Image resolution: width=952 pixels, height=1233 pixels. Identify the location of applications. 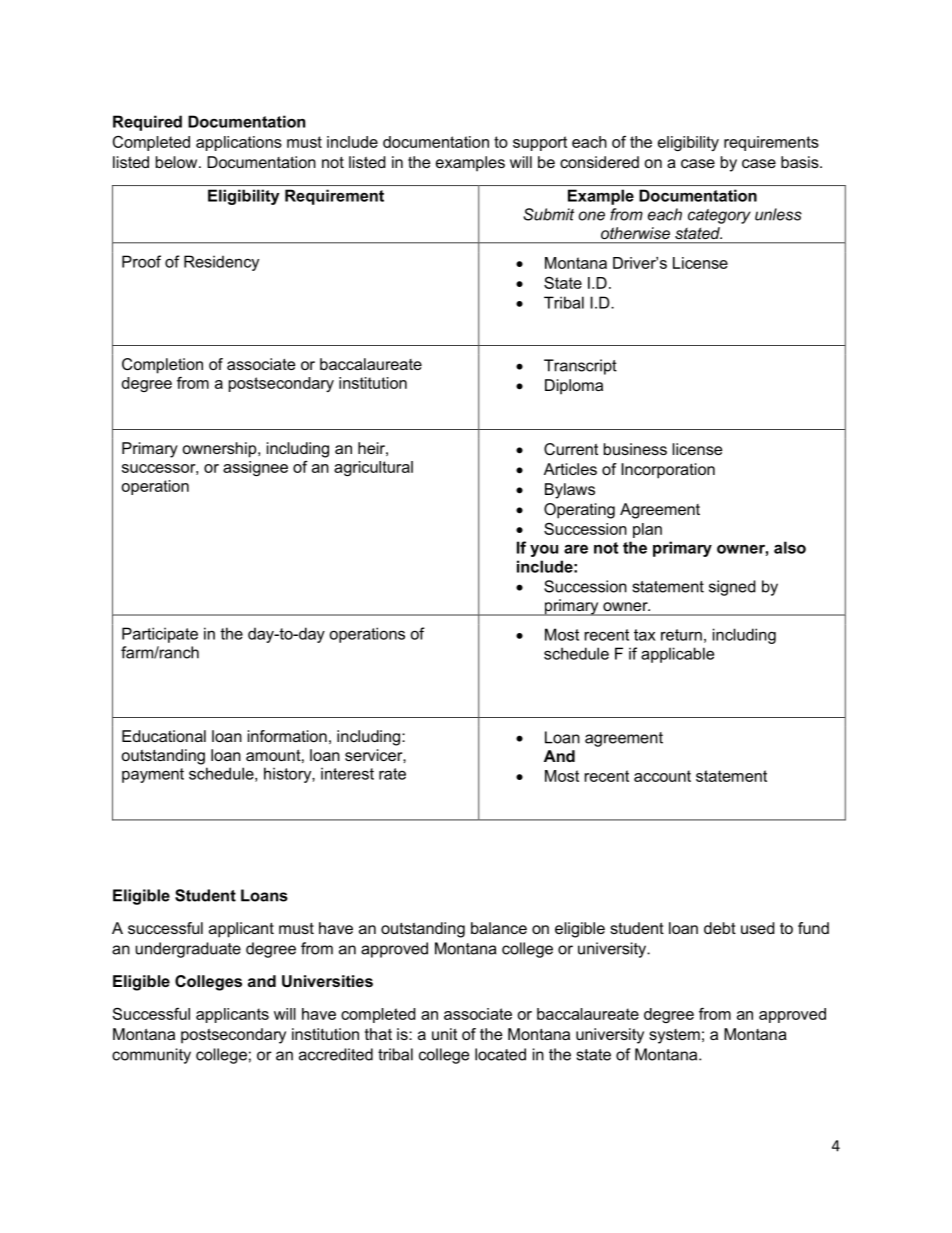
(239, 143).
